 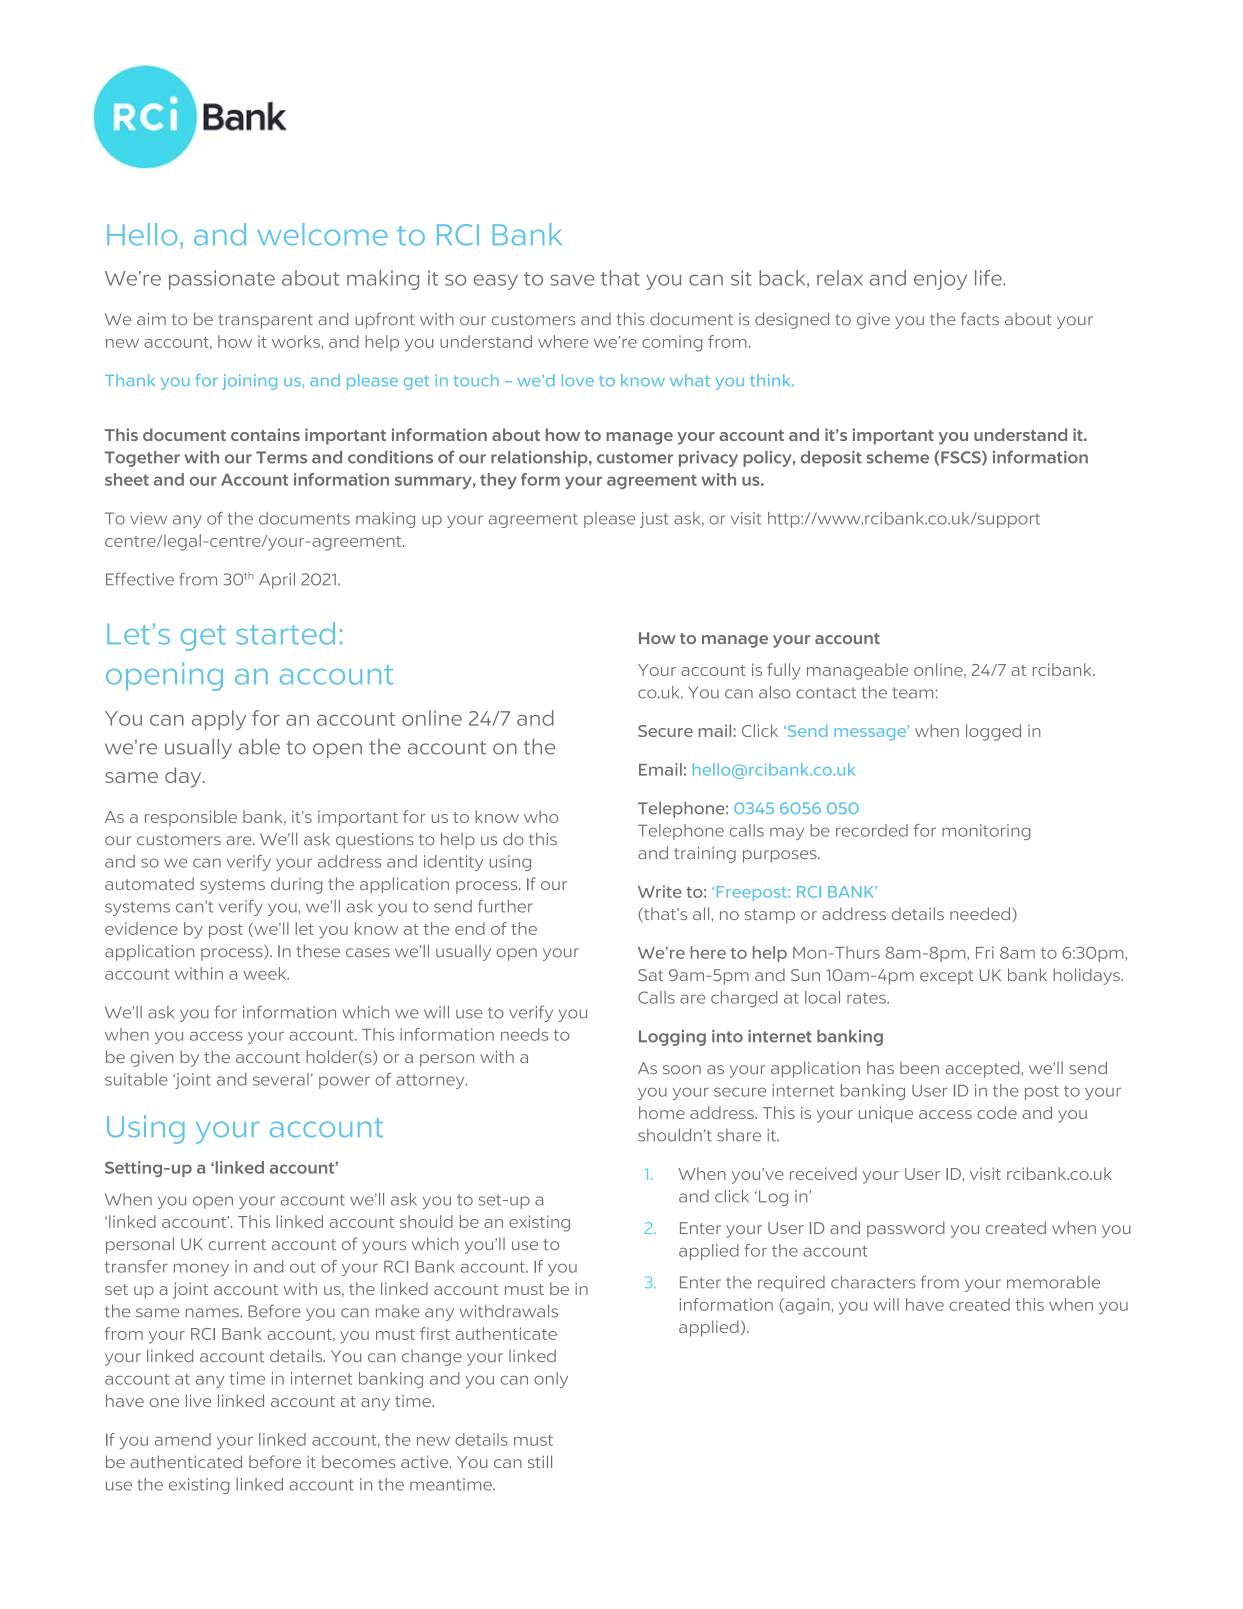 What do you see at coordinates (572, 280) in the page?
I see `save` at bounding box center [572, 280].
